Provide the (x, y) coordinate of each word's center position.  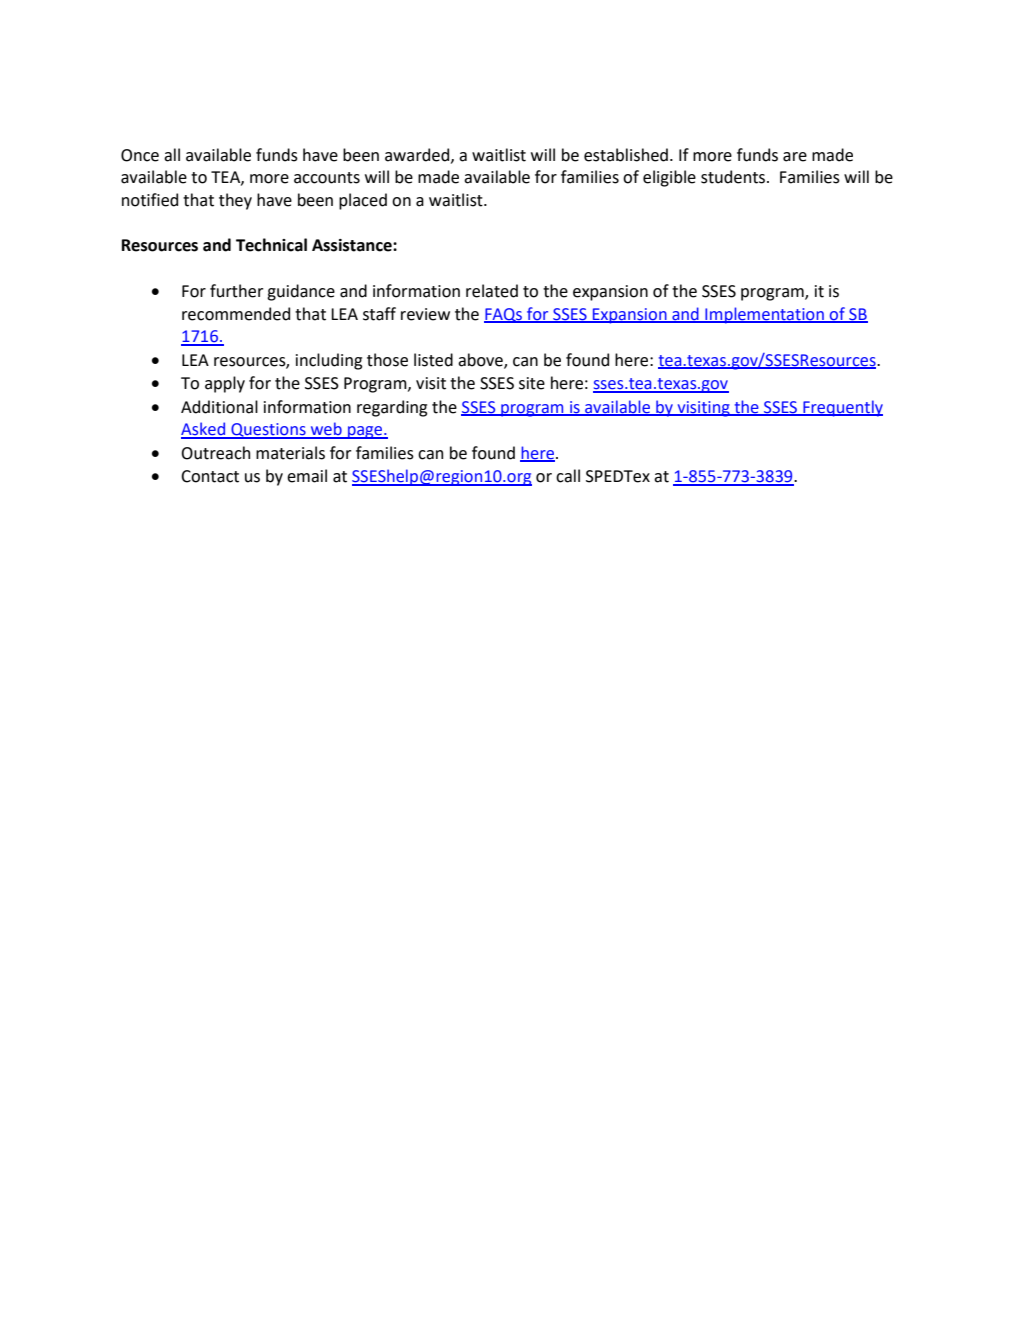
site (532, 383)
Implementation (764, 315)
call (568, 476)
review (425, 314)
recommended (236, 314)
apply (225, 384)
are (795, 157)
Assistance (353, 245)
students (734, 177)
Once (140, 155)
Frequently (842, 408)
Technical (271, 245)
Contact (210, 476)
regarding (392, 408)
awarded (418, 155)
